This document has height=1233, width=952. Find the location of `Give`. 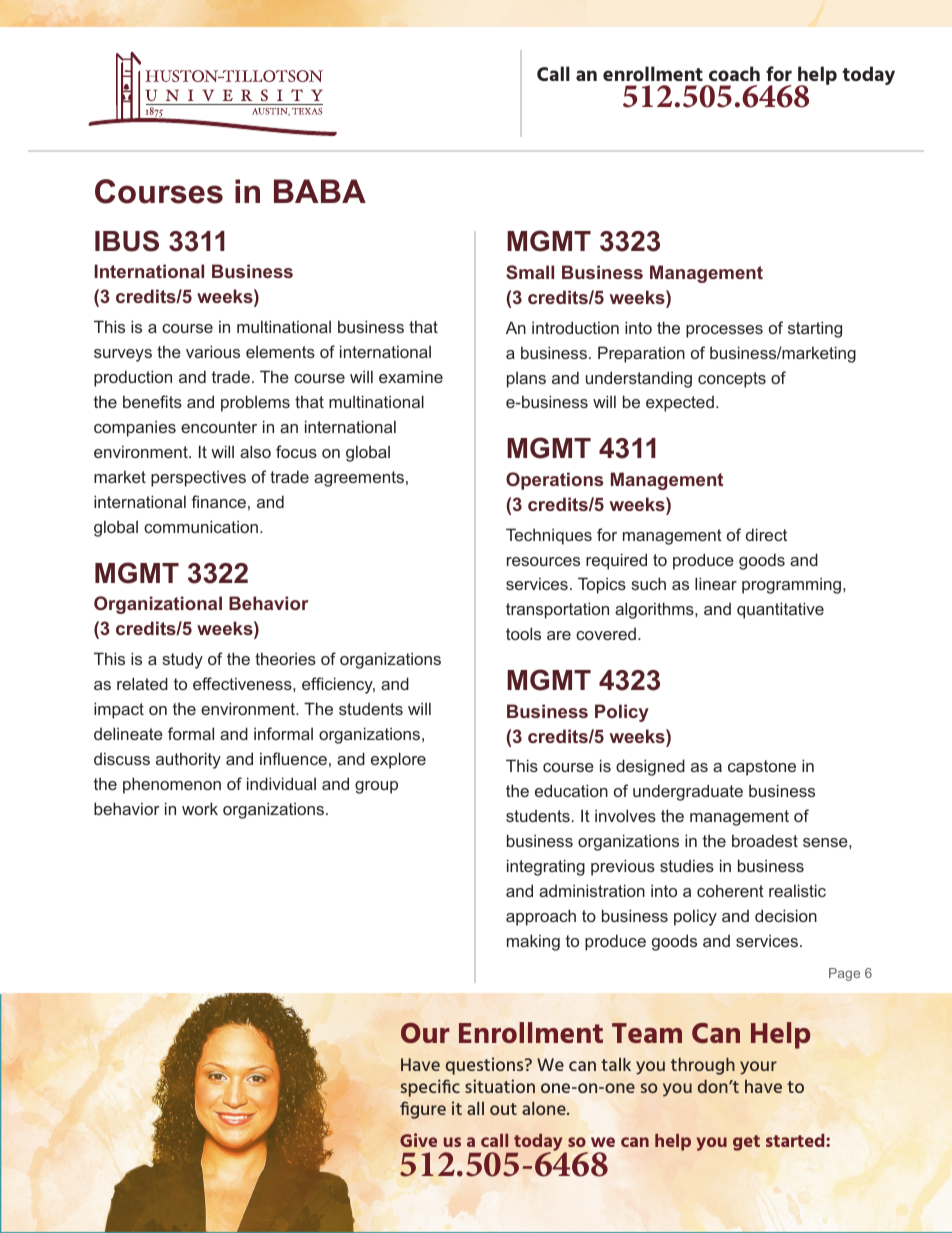

Give is located at coordinates (418, 1140).
